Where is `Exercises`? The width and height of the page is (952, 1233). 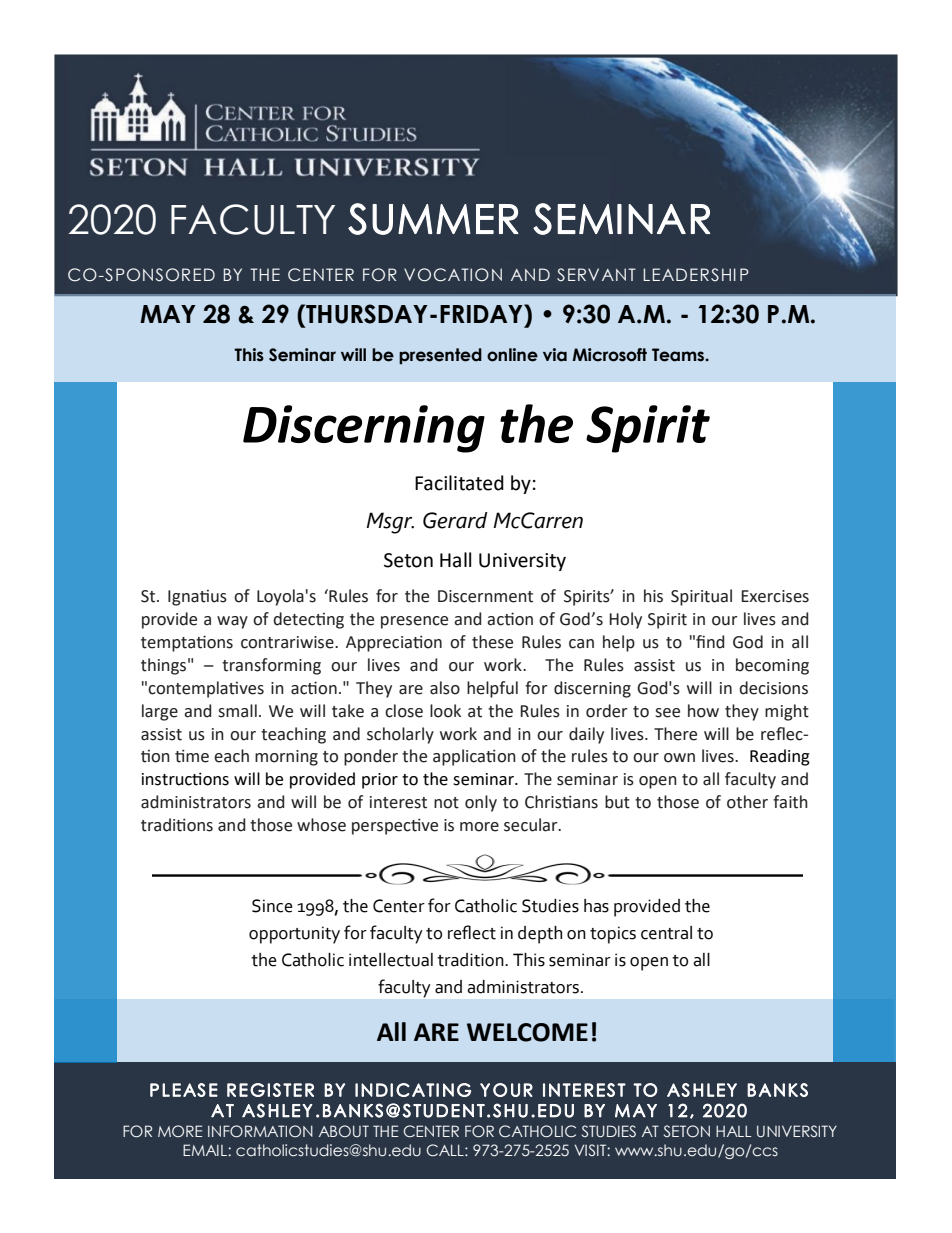 Exercises is located at coordinates (775, 596).
